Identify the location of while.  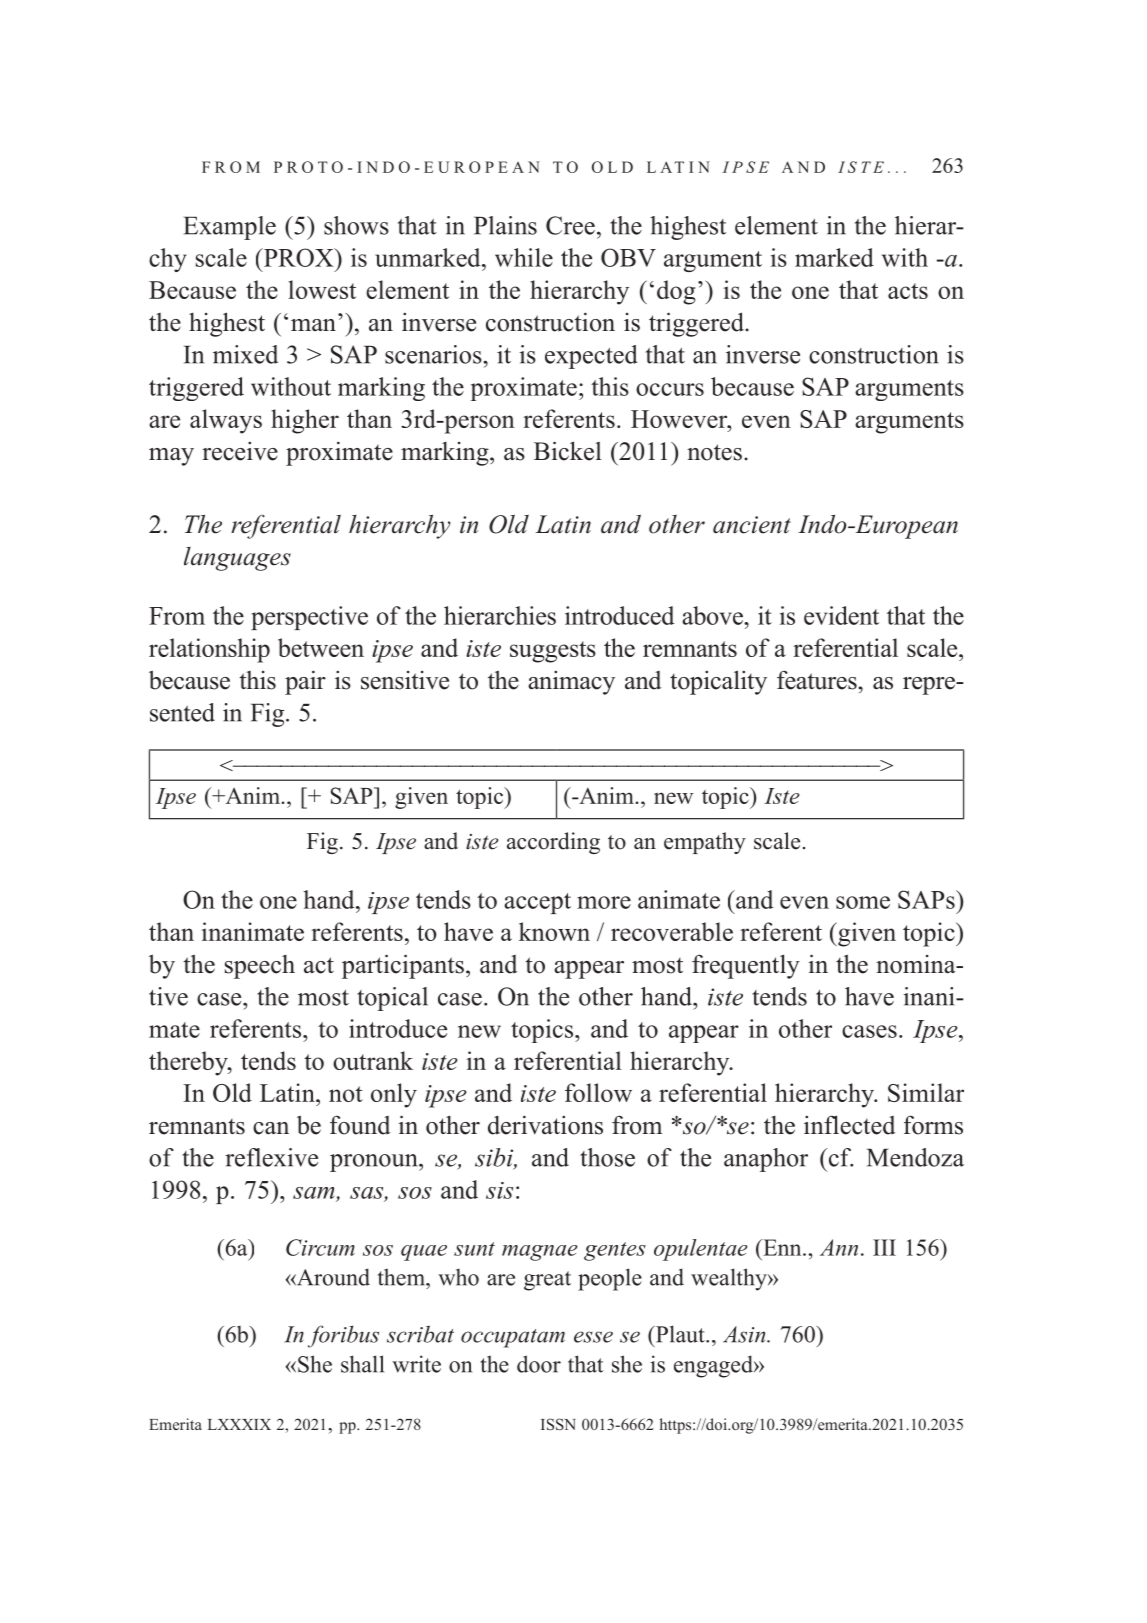
(524, 257).
